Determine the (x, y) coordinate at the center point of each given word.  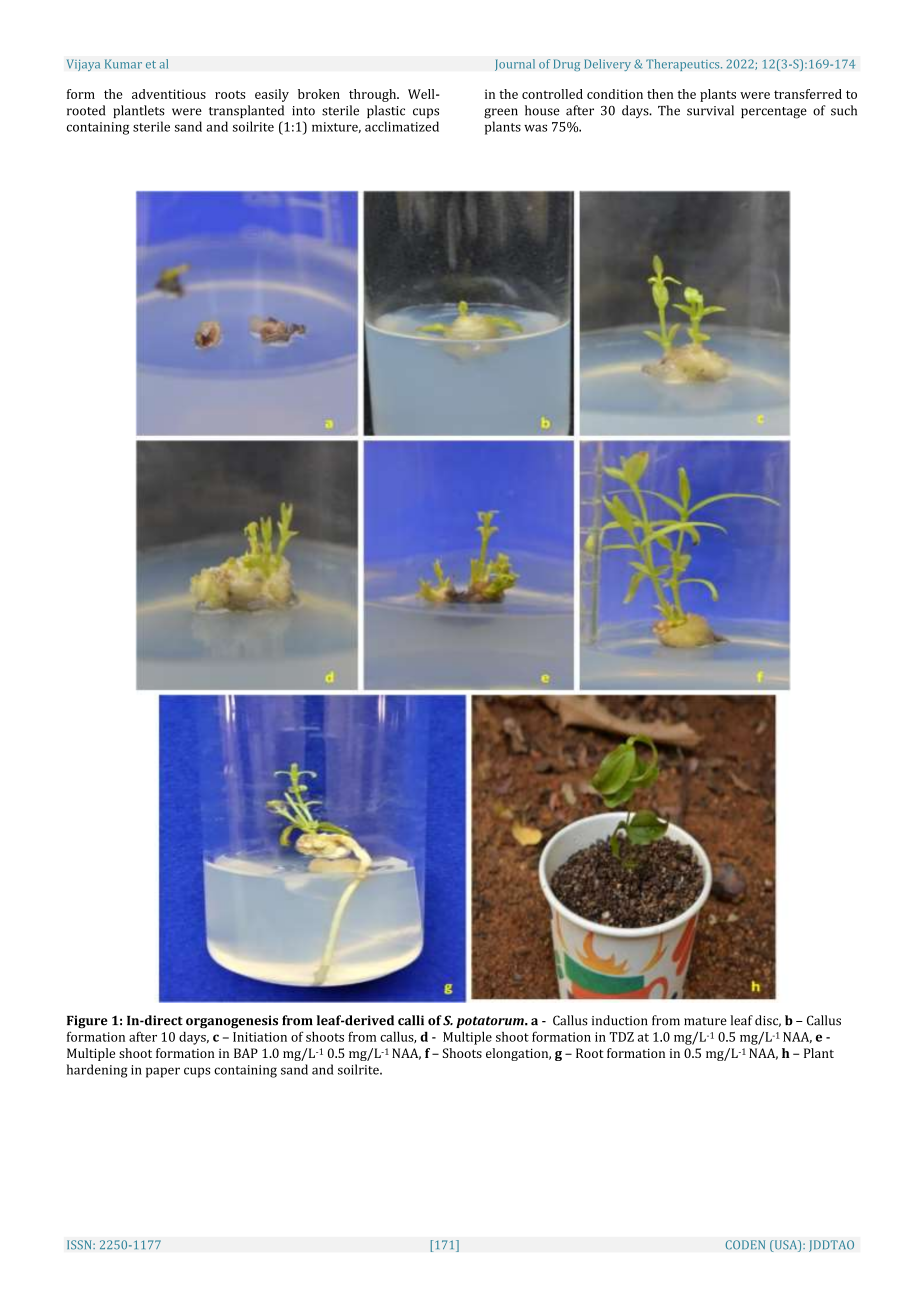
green (501, 113)
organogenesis (232, 1022)
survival (710, 110)
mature (705, 1021)
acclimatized (402, 126)
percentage (774, 113)
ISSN (80, 1245)
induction (620, 1020)
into (303, 111)
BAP (246, 1053)
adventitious (169, 94)
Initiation (260, 1037)
